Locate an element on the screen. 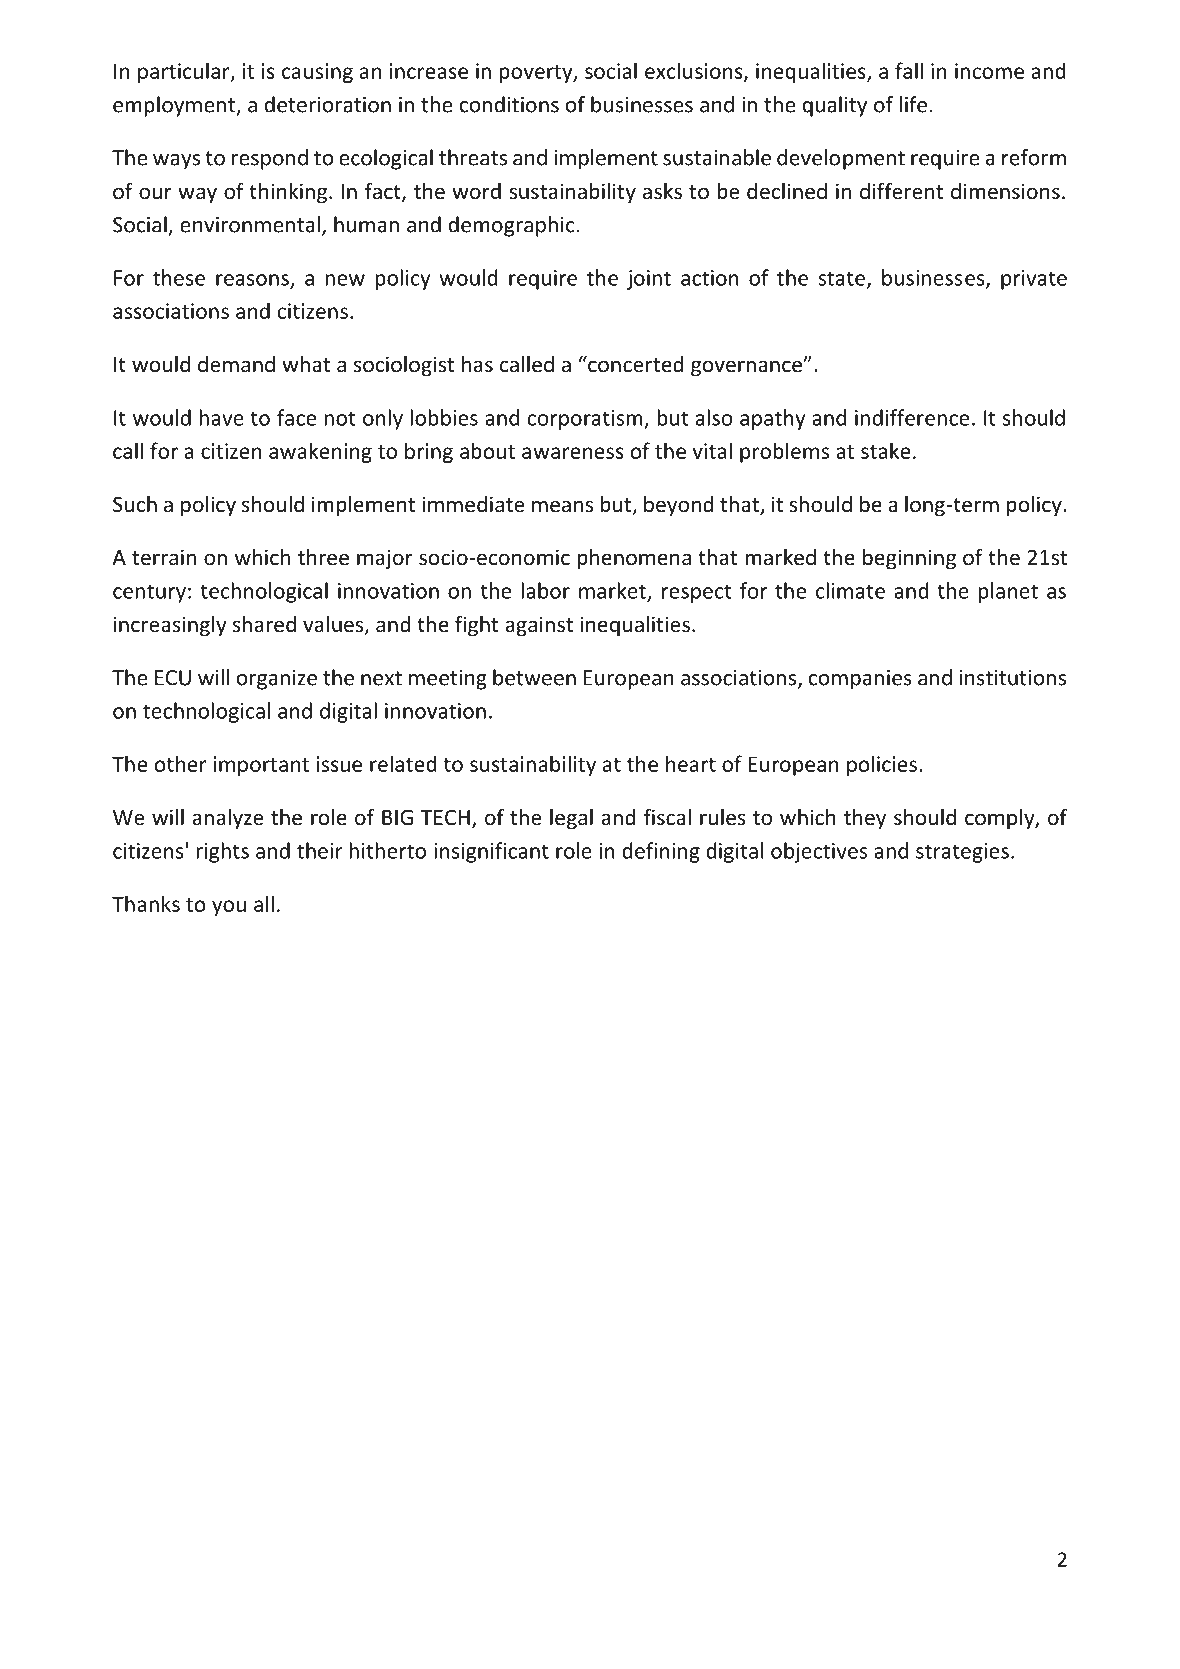 The width and height of the screenshot is (1180, 1669). employment is located at coordinates (175, 106).
